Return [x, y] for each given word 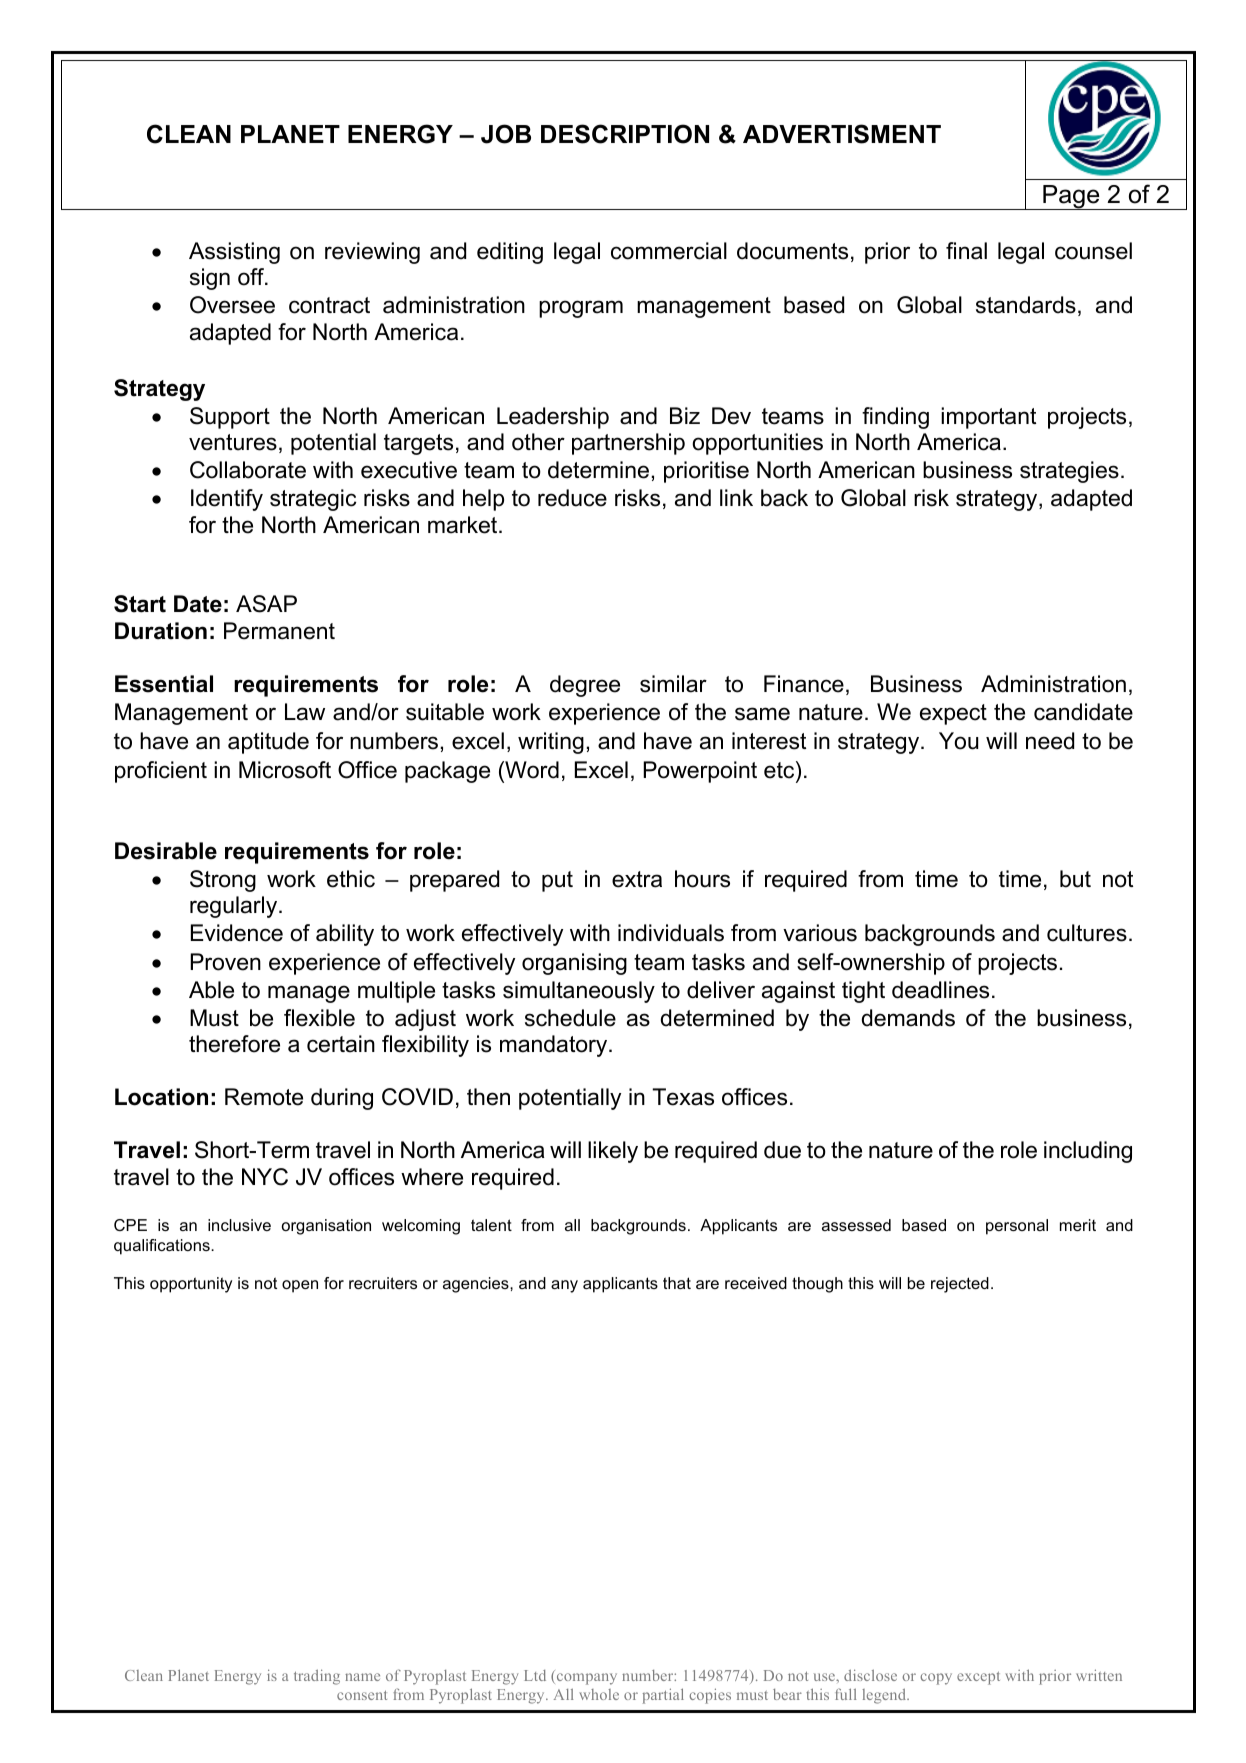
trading [317, 1677]
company [587, 1679]
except [978, 1678]
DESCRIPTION [625, 134]
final [966, 251]
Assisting [234, 253]
